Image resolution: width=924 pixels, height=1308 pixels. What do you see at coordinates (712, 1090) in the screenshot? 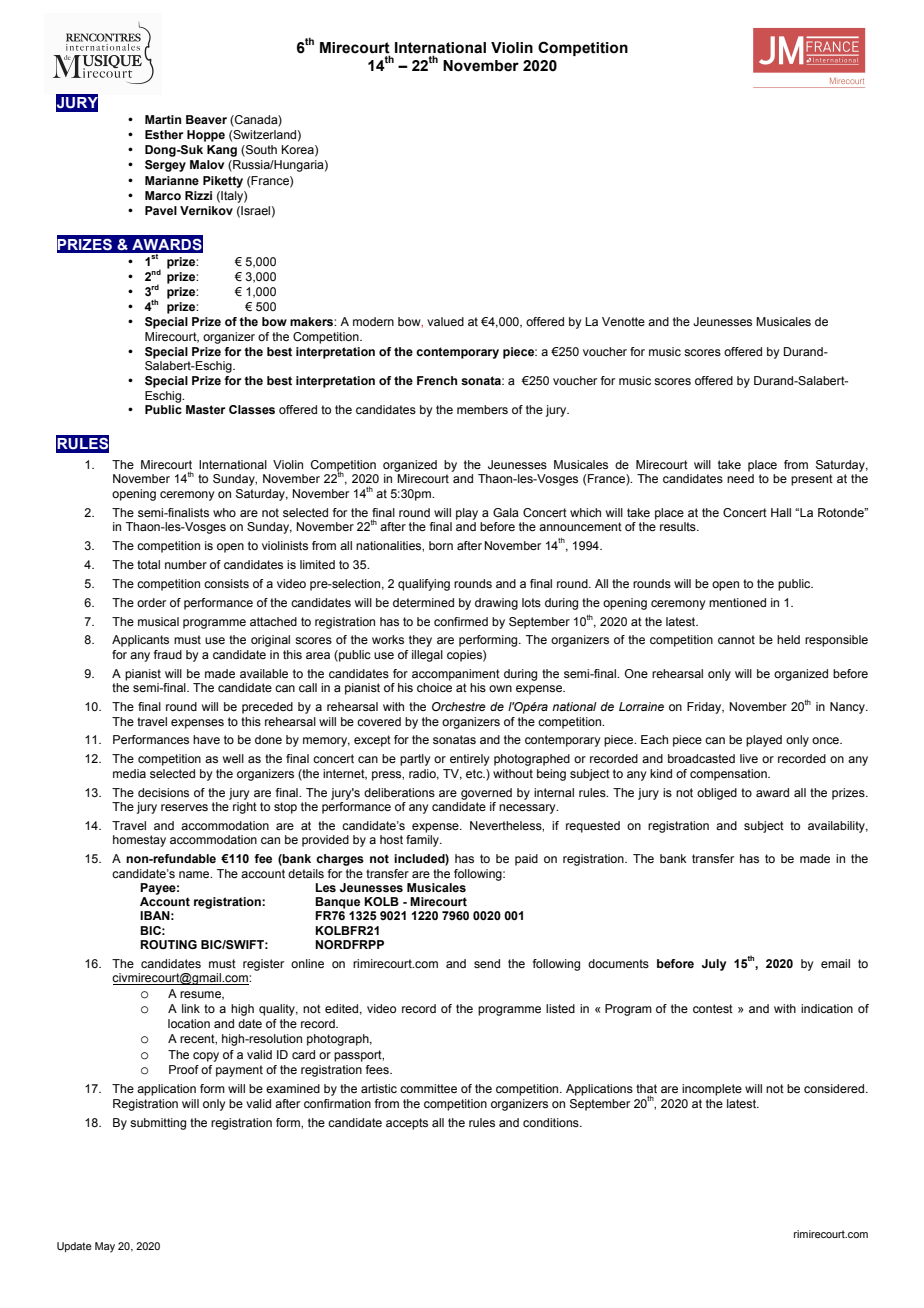
I see `incomplete` at bounding box center [712, 1090].
